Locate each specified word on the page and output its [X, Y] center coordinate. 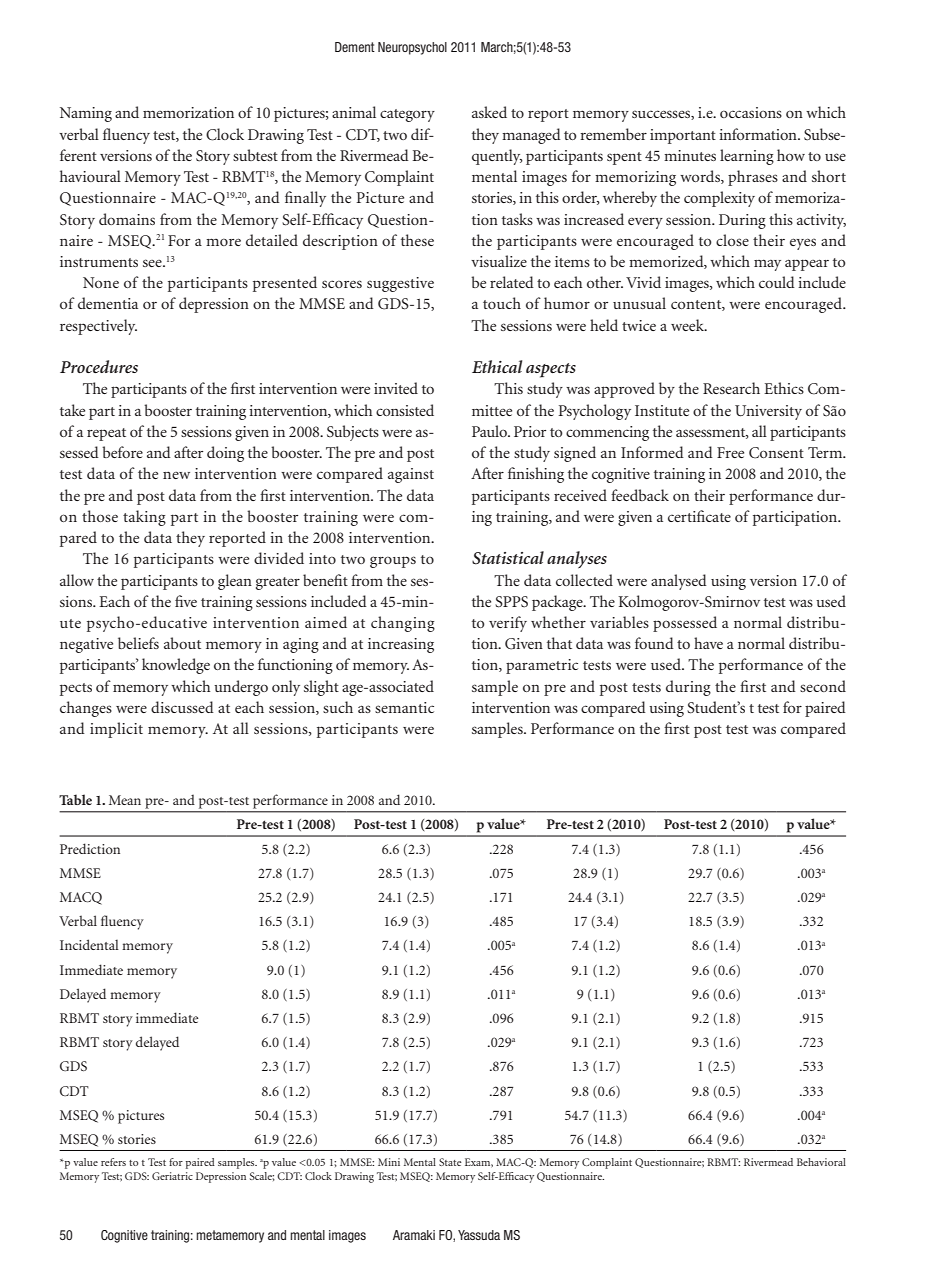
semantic [404, 707]
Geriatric [172, 1176]
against [411, 475]
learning [747, 157]
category [407, 115]
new [176, 475]
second [823, 686]
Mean [125, 800]
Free [730, 452]
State [450, 1162]
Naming [86, 114]
